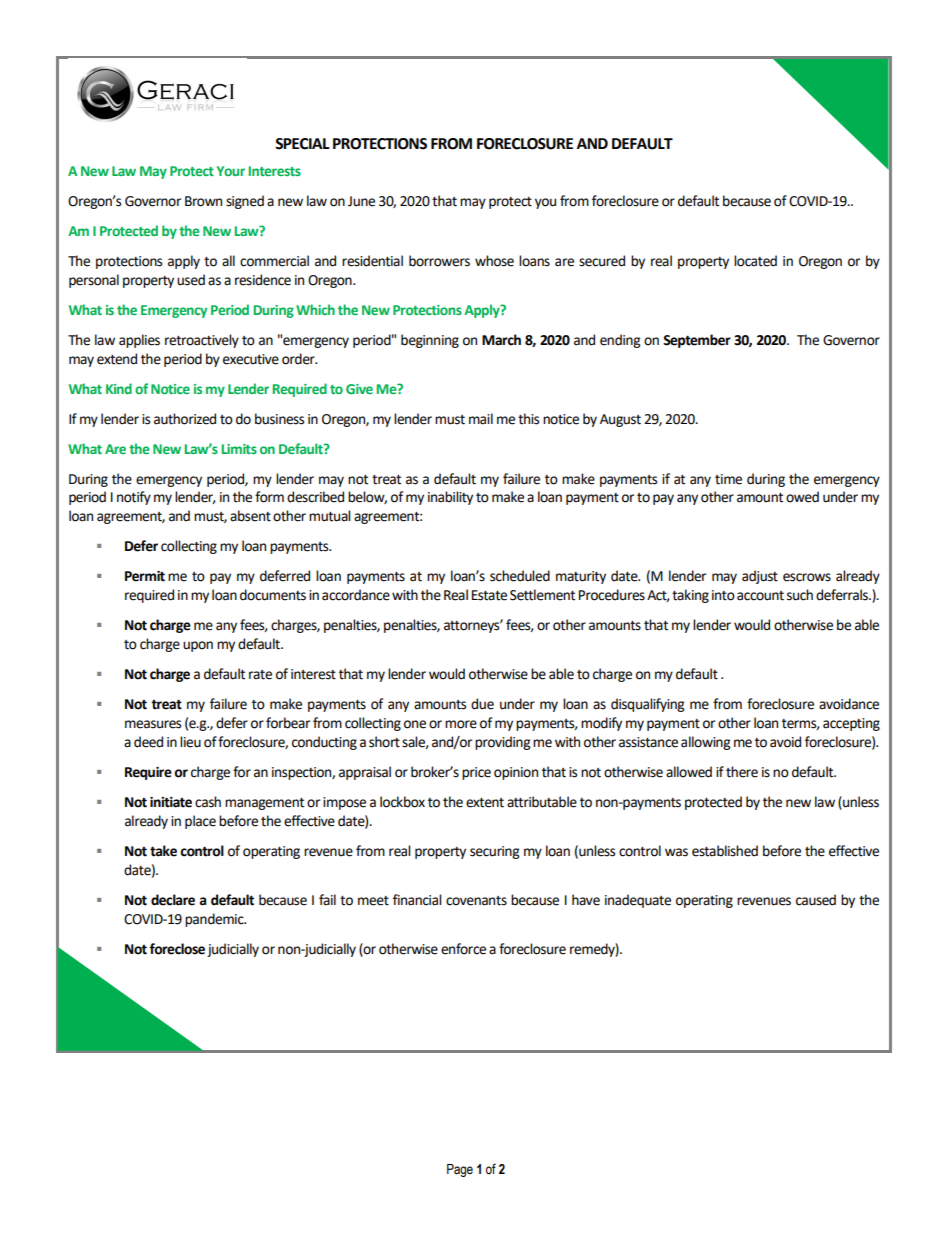  What do you see at coordinates (361, 201) in the screenshot?
I see `June` at bounding box center [361, 201].
